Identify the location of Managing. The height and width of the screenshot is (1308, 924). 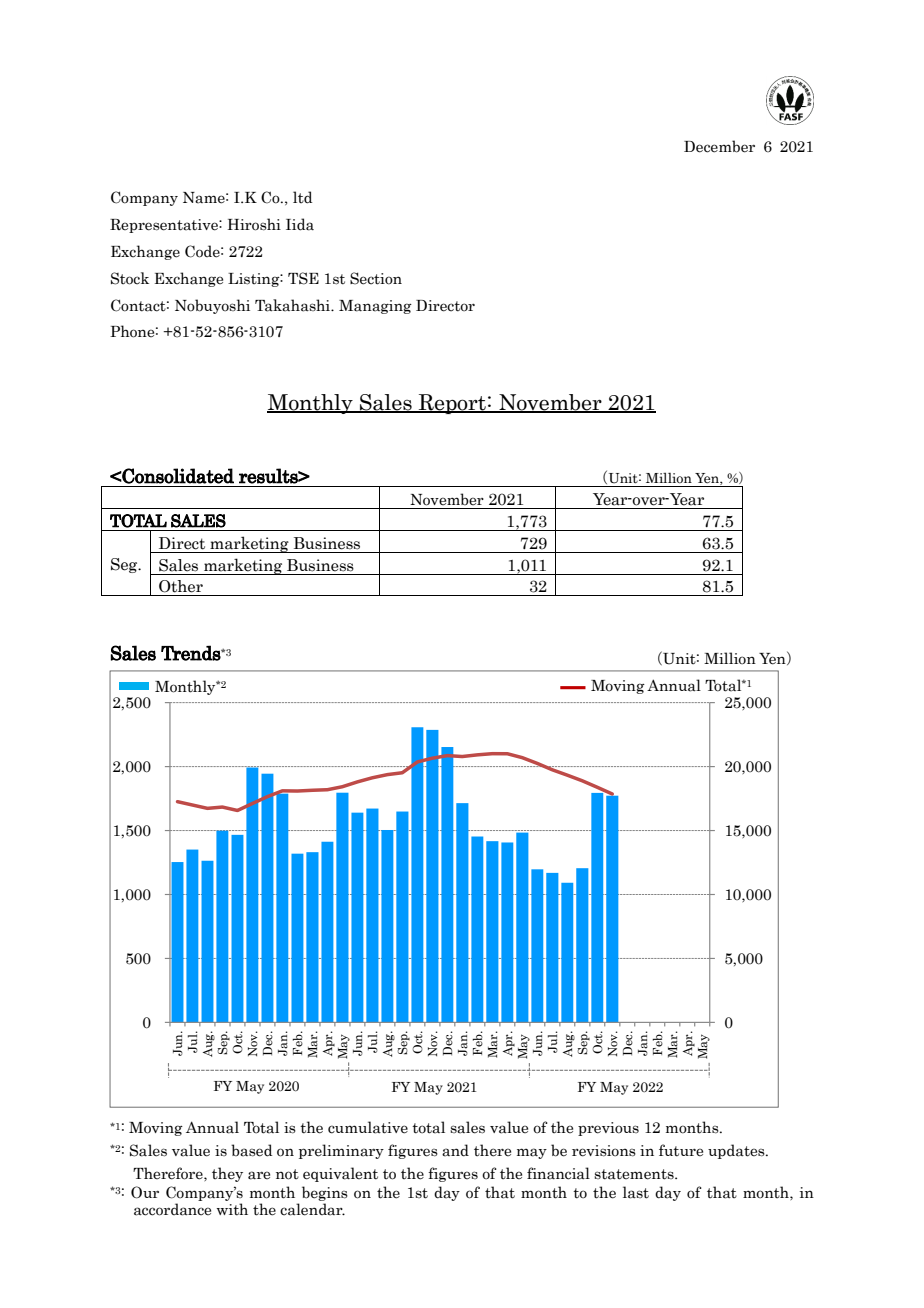
(375, 307).
